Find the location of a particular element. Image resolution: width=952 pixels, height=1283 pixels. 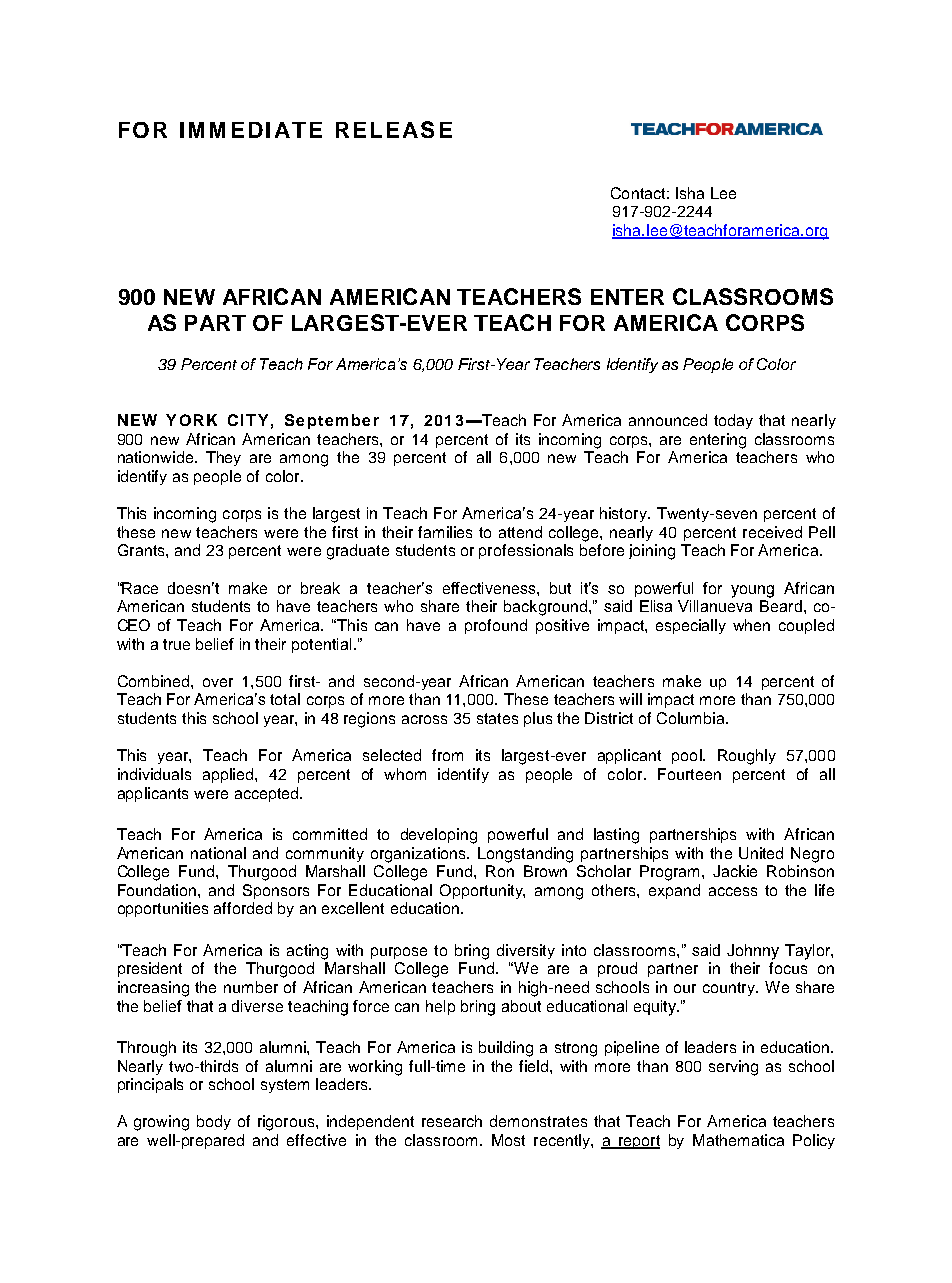

number is located at coordinates (251, 987).
